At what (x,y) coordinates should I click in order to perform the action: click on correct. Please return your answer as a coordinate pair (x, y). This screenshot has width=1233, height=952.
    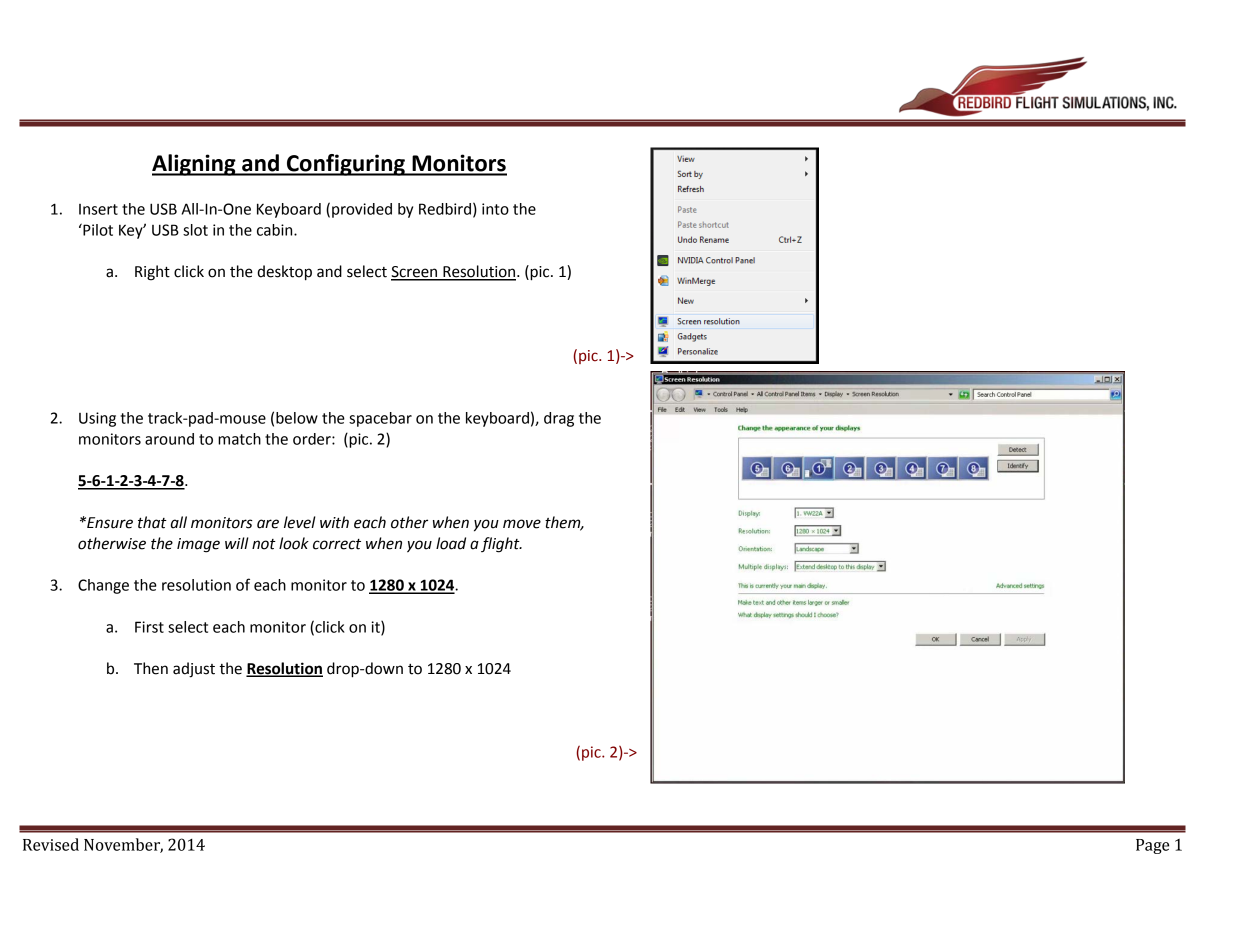
    Looking at the image, I should click on (337, 544).
